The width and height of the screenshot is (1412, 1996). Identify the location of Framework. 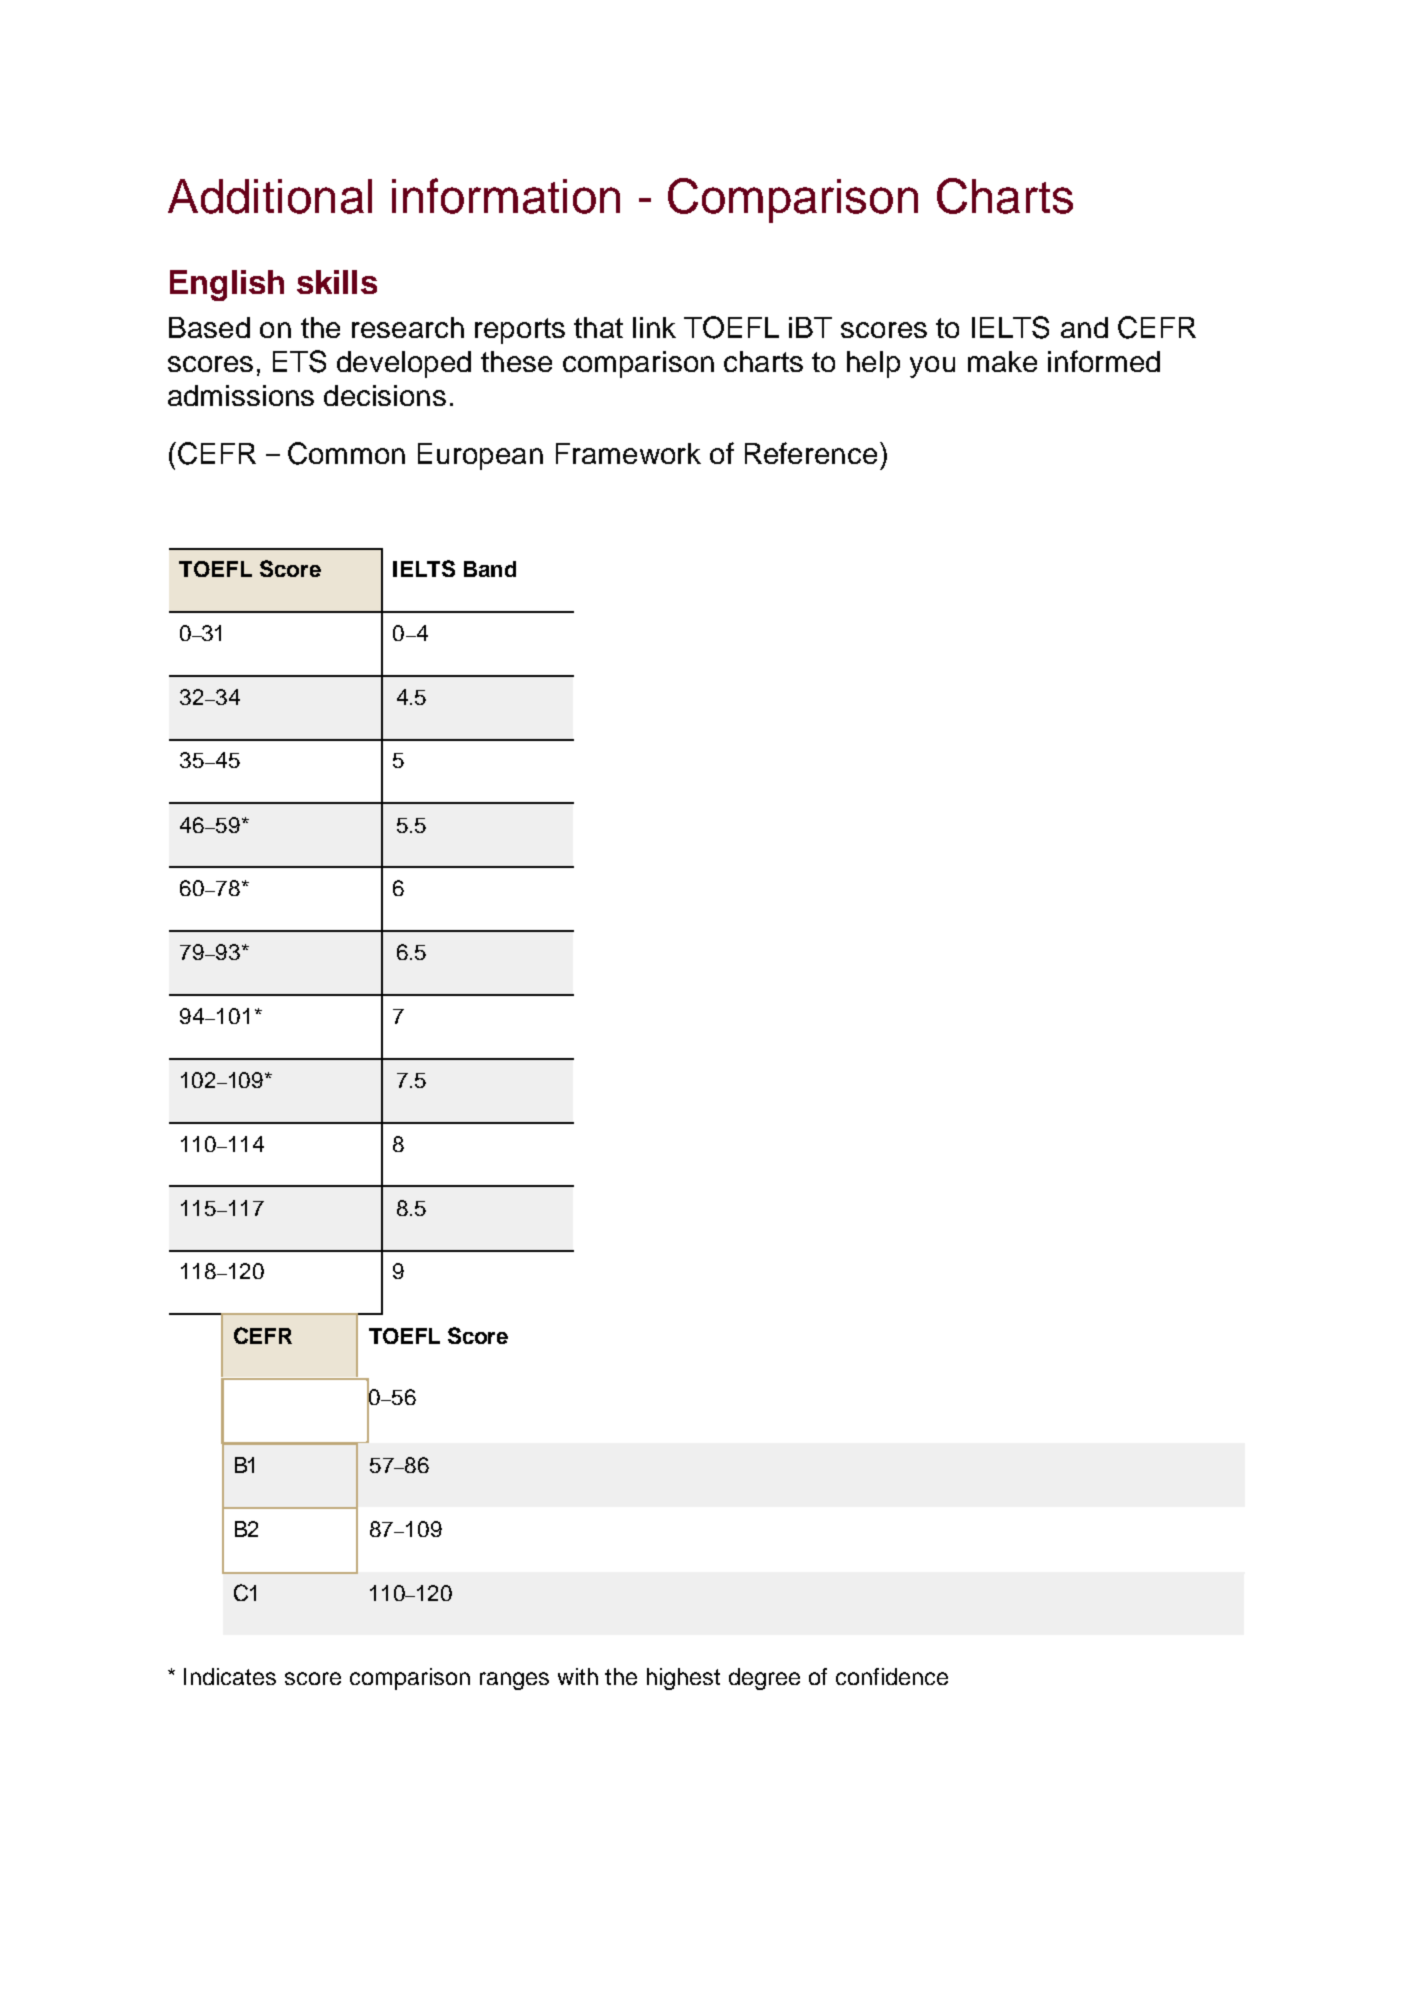
(628, 453).
